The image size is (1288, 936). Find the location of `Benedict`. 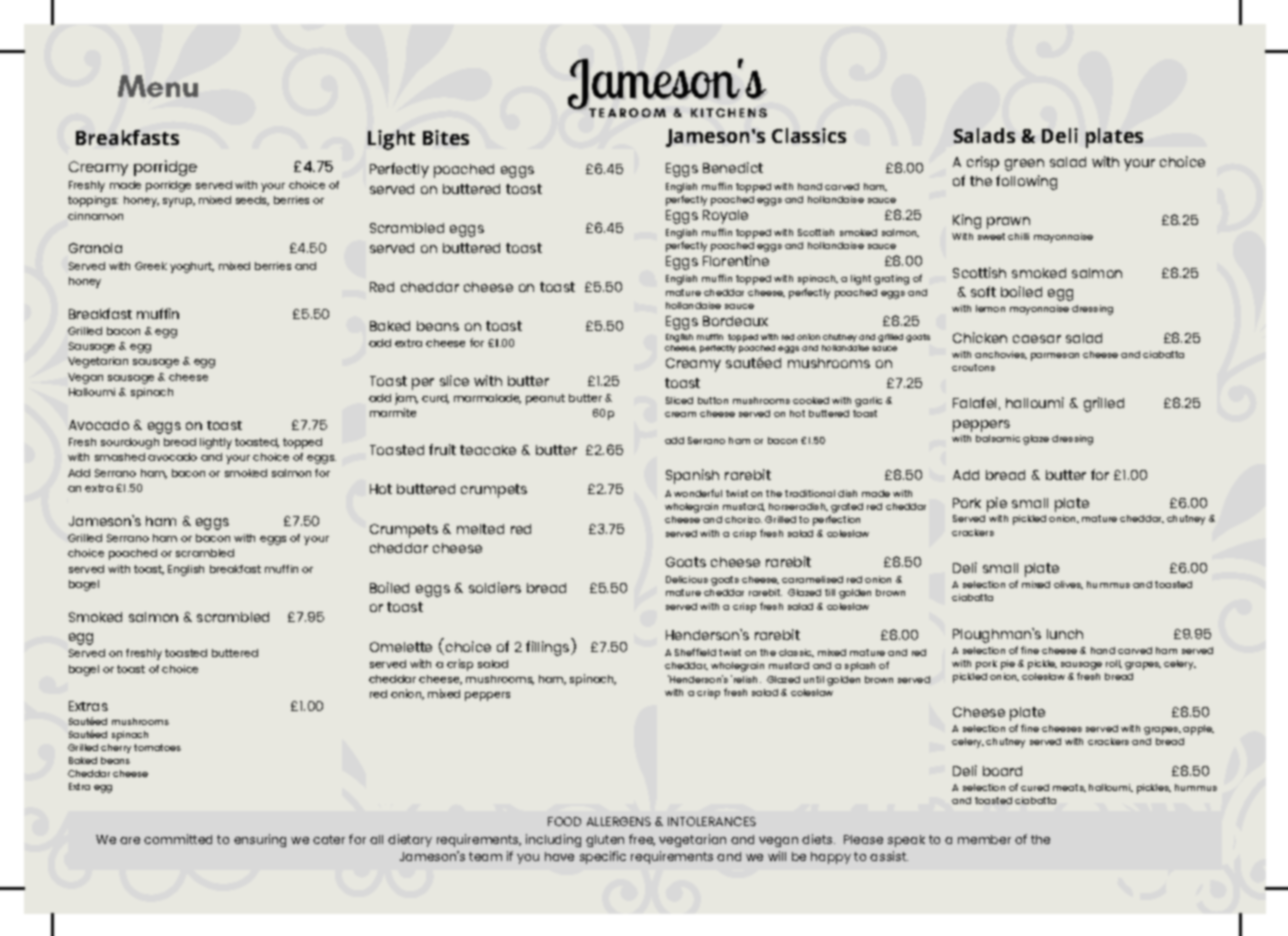

Benedict is located at coordinates (733, 167).
